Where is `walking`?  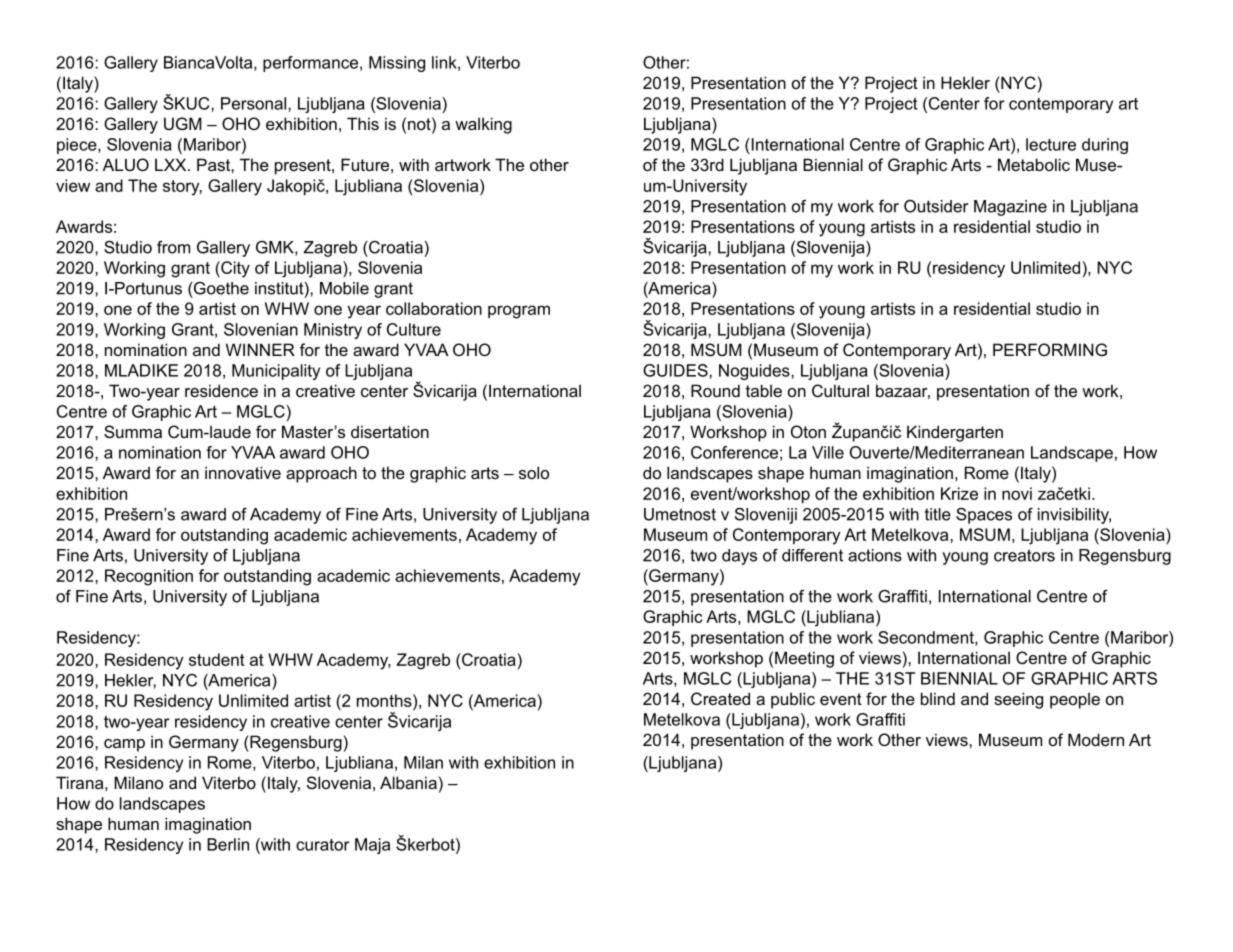 walking is located at coordinates (483, 125).
